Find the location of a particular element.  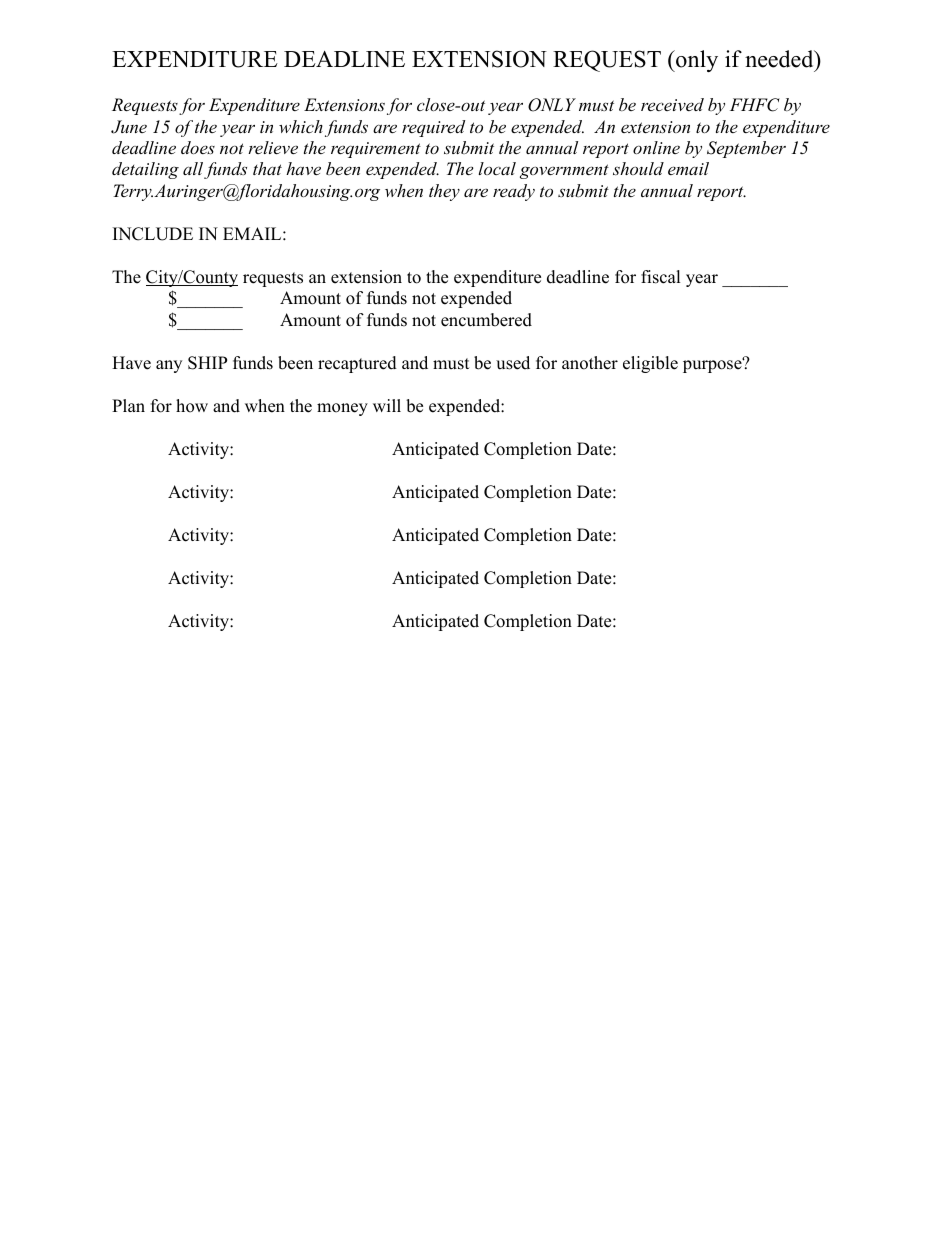

needed is located at coordinates (780, 59).
